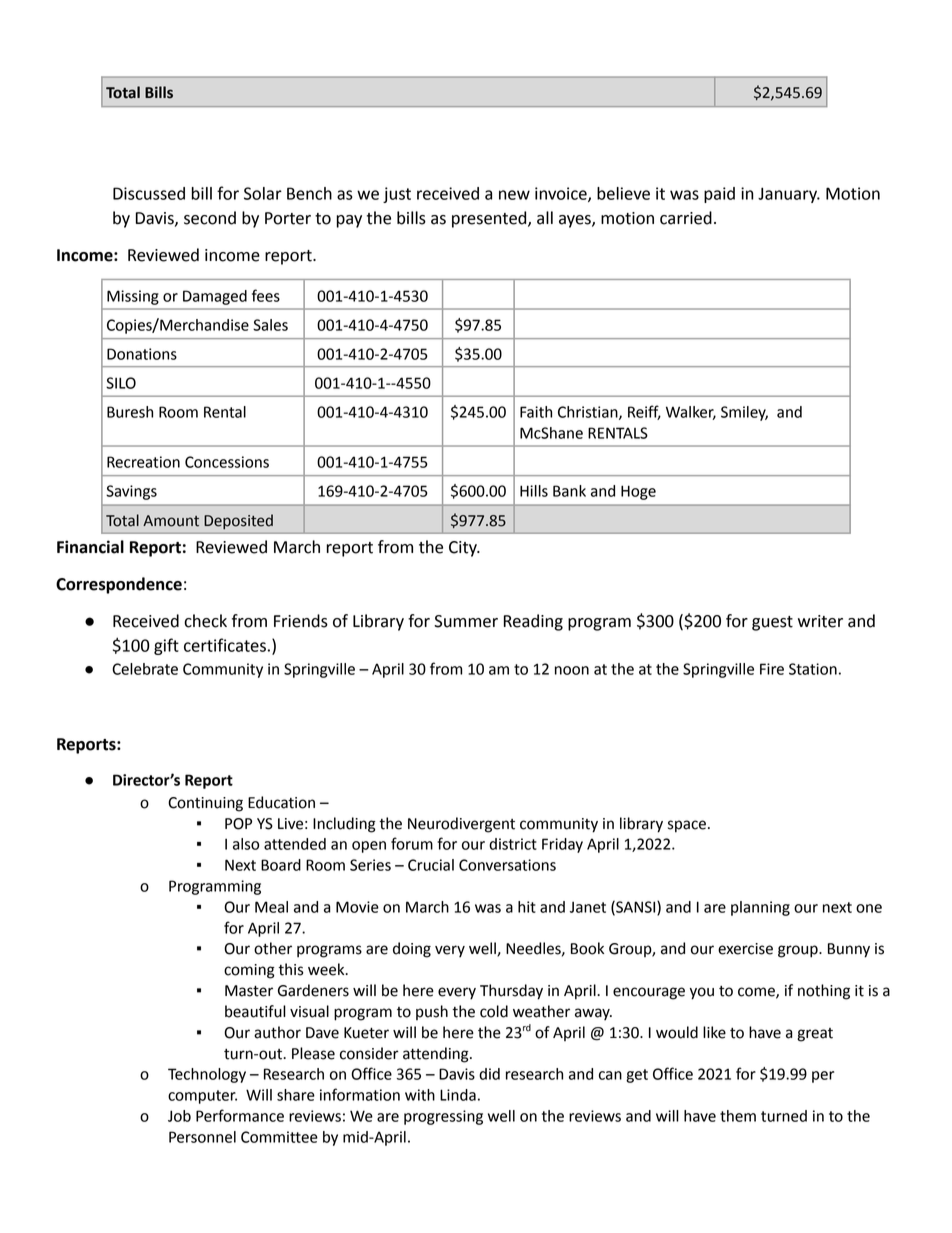  I want to click on January, so click(788, 195).
